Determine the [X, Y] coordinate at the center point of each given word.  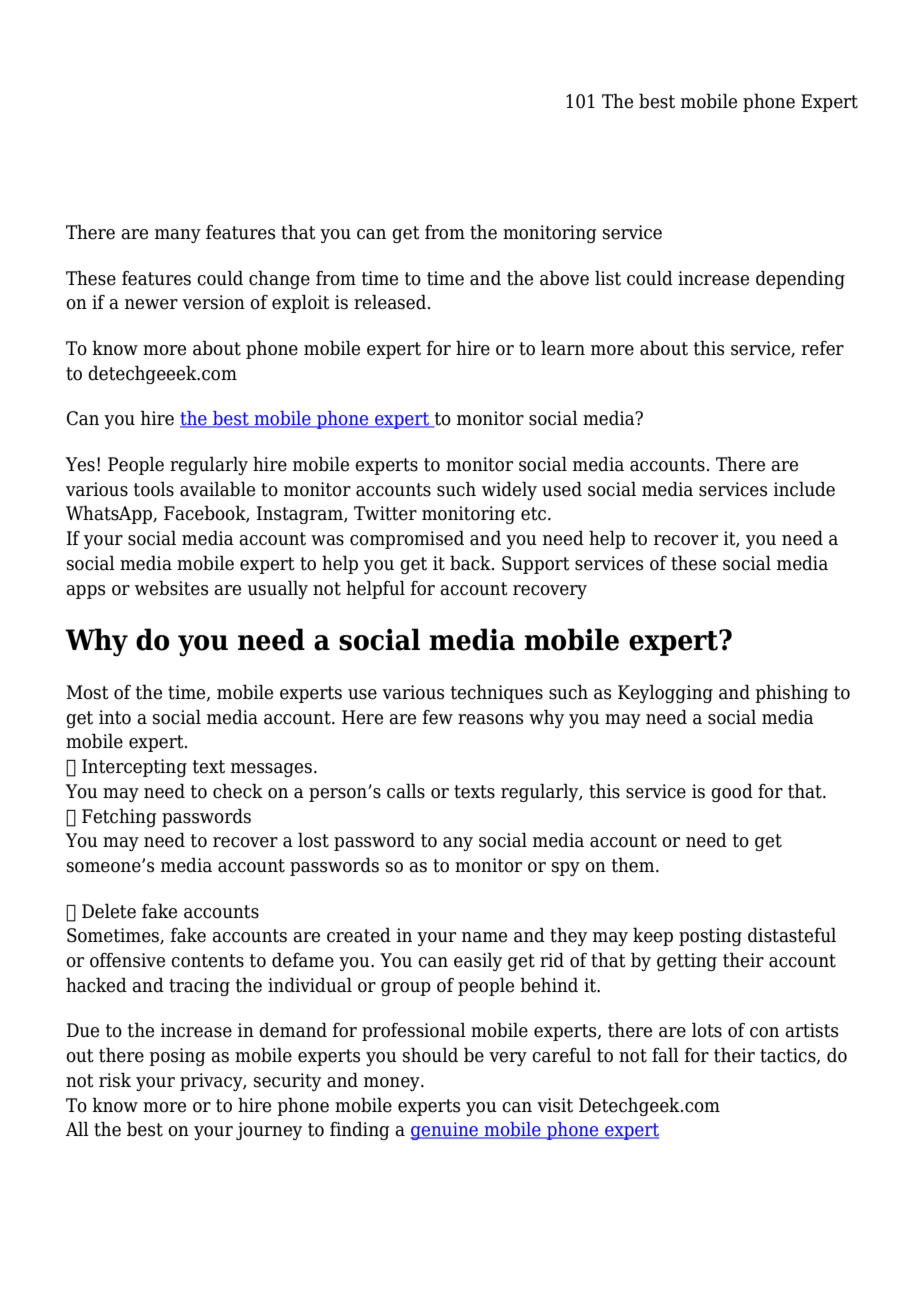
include [804, 489]
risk [115, 1080]
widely [509, 490]
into [115, 717]
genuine [445, 1131]
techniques [497, 693]
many [178, 236]
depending [800, 279]
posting [710, 937]
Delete [109, 911]
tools [154, 489]
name [484, 937]
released [391, 302]
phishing [791, 693]
